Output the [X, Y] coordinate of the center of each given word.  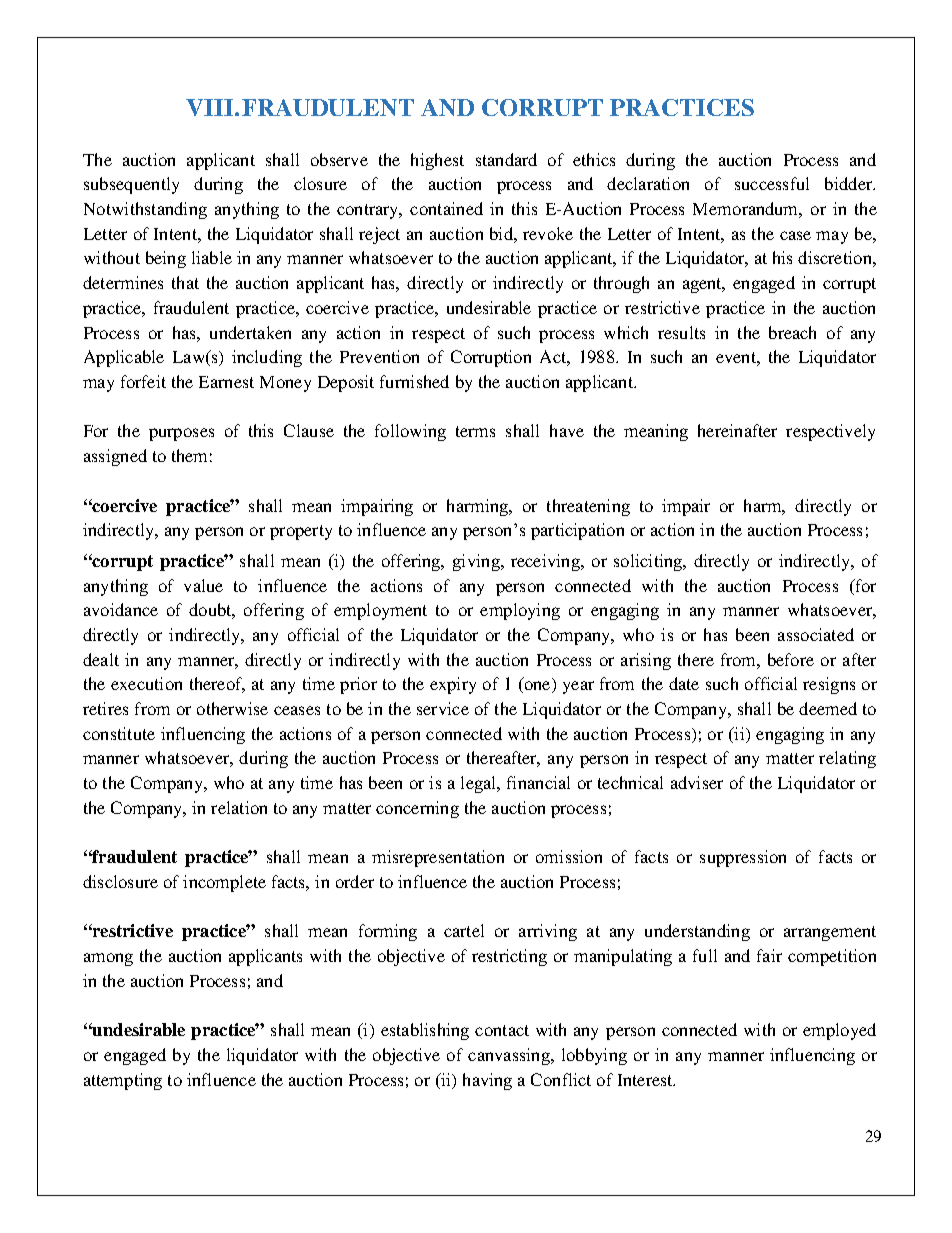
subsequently [131, 185]
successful [772, 183]
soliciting [649, 562]
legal [480, 784]
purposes [181, 434]
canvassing [510, 1056]
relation [239, 807]
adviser [697, 782]
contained [446, 208]
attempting [123, 1081]
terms [475, 431]
